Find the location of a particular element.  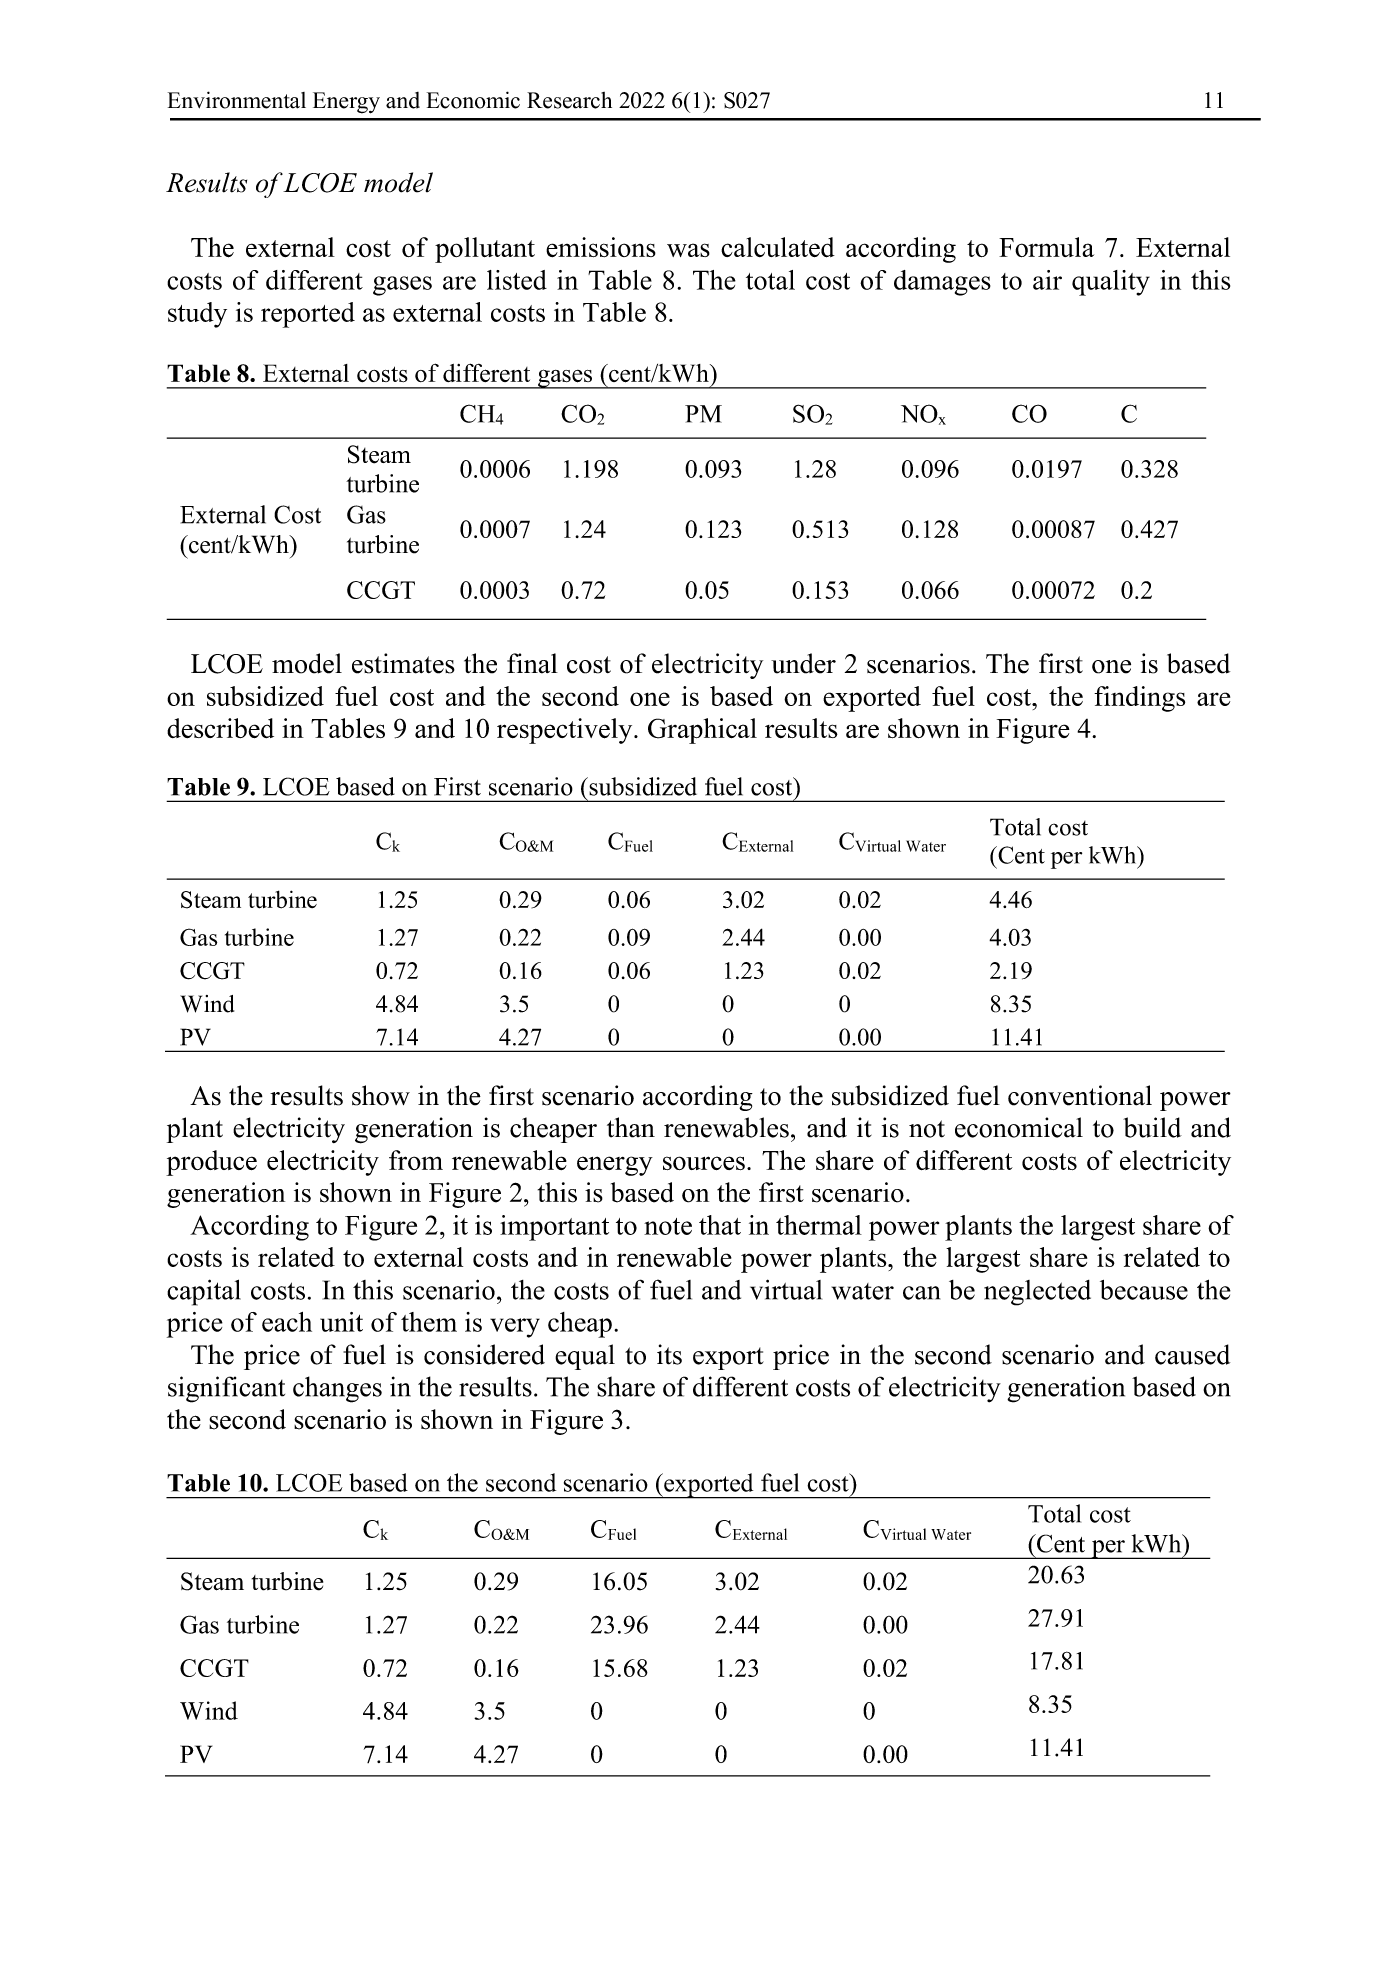

Research is located at coordinates (569, 100).
